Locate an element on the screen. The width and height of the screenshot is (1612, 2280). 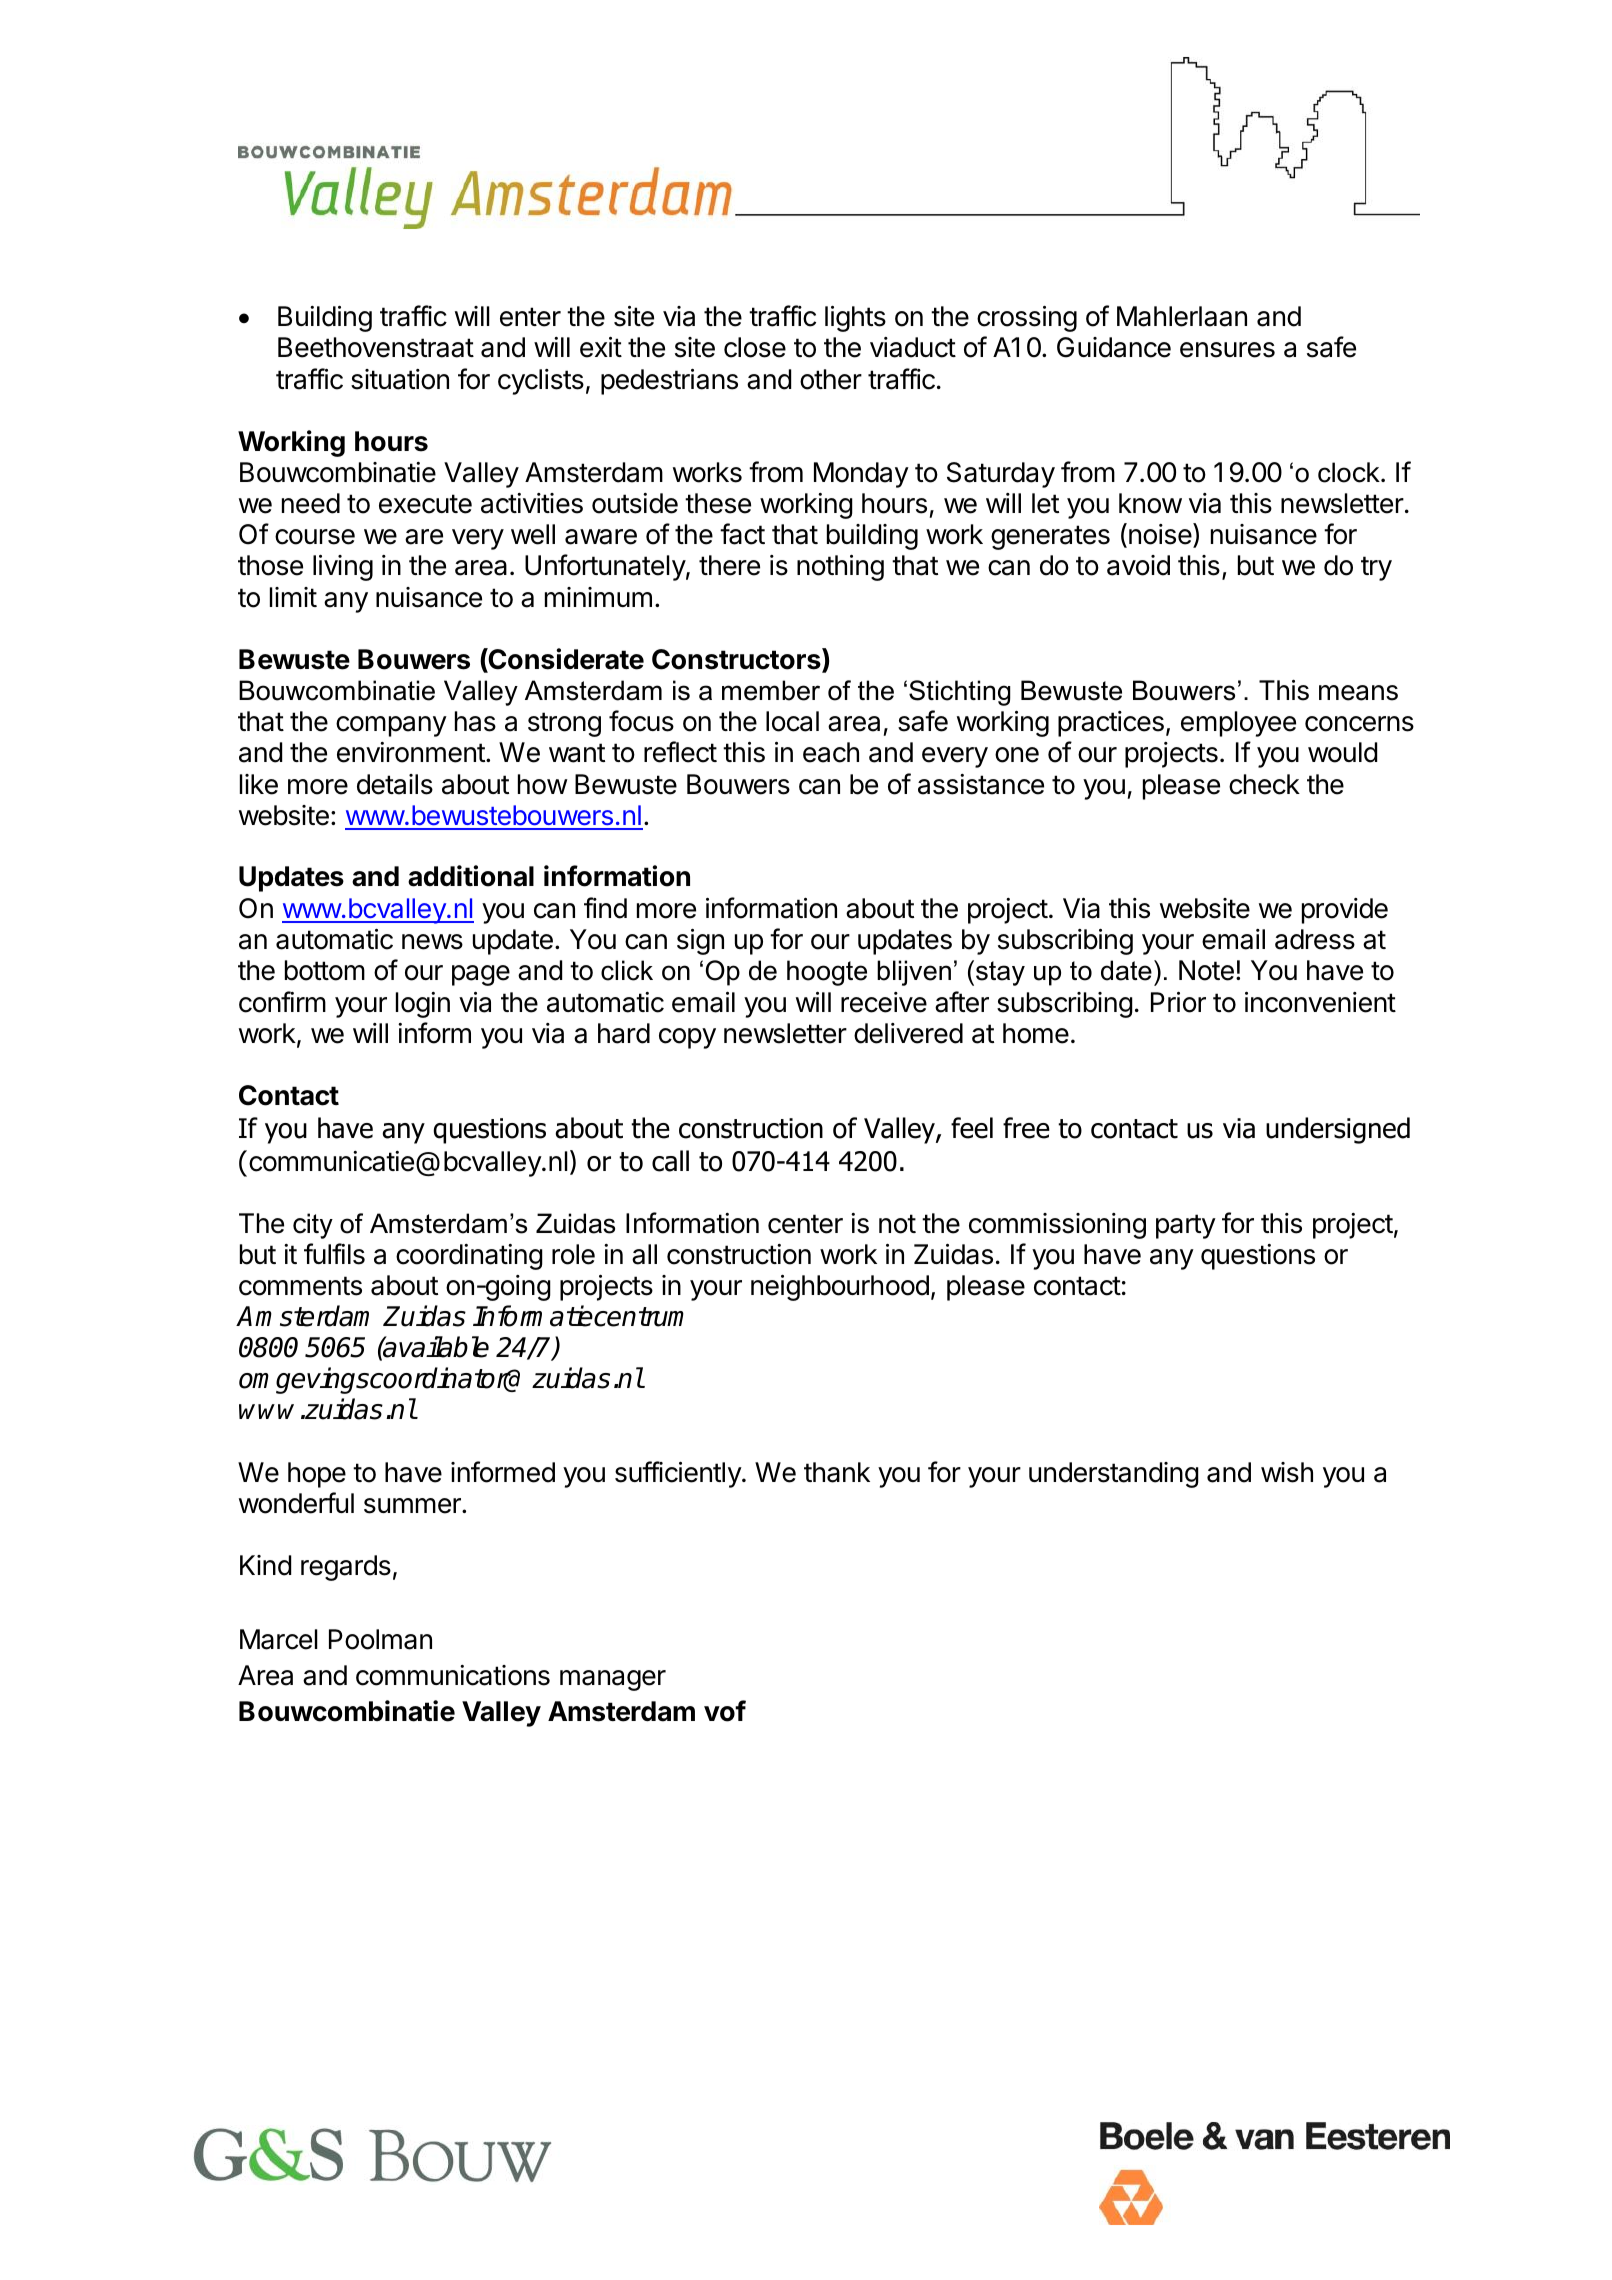
Note is located at coordinates (1206, 970).
